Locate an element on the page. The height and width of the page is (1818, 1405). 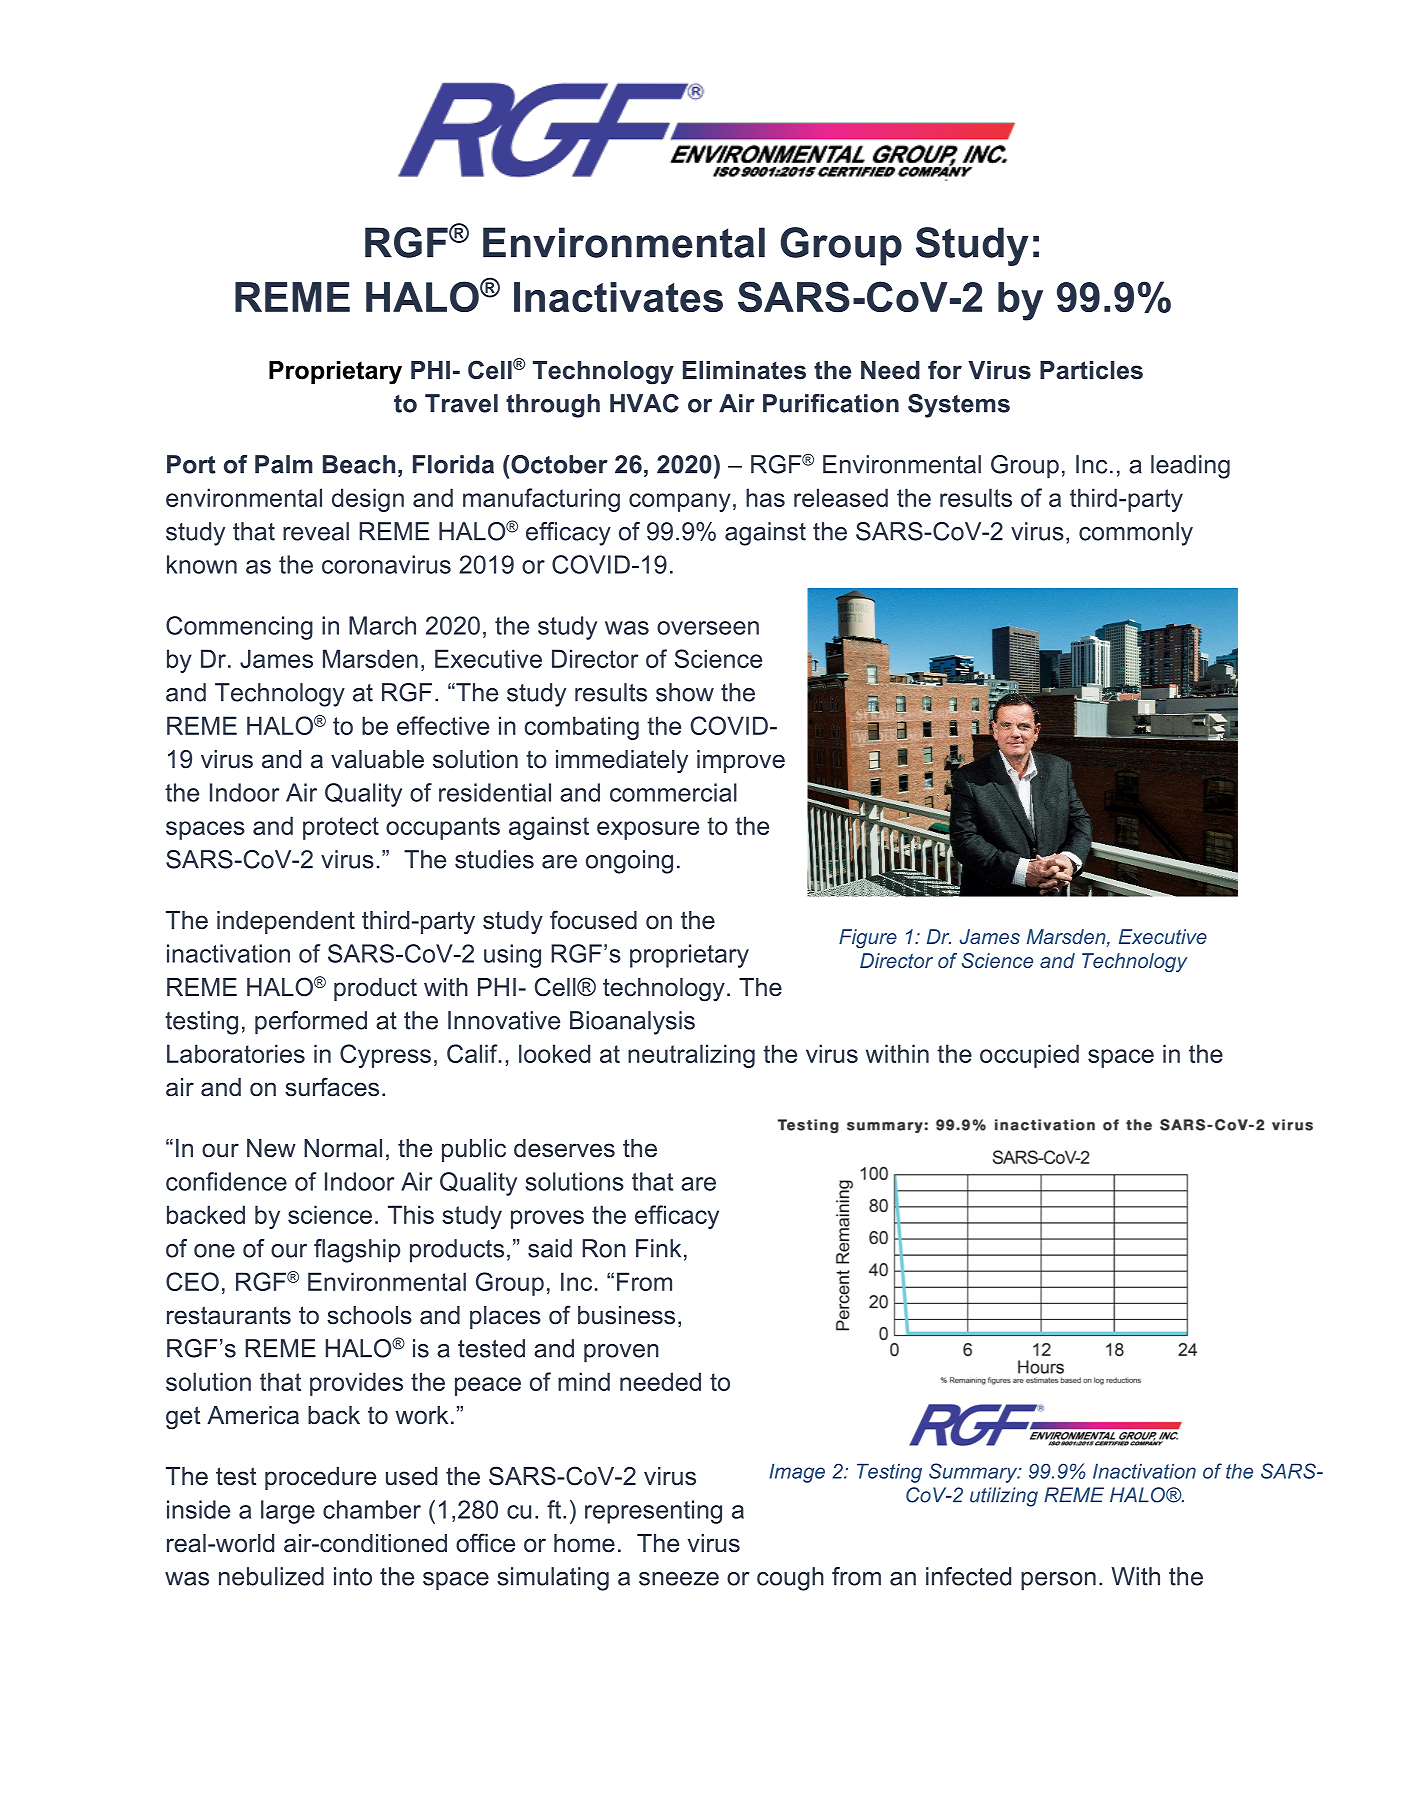
Travel is located at coordinates (461, 403).
